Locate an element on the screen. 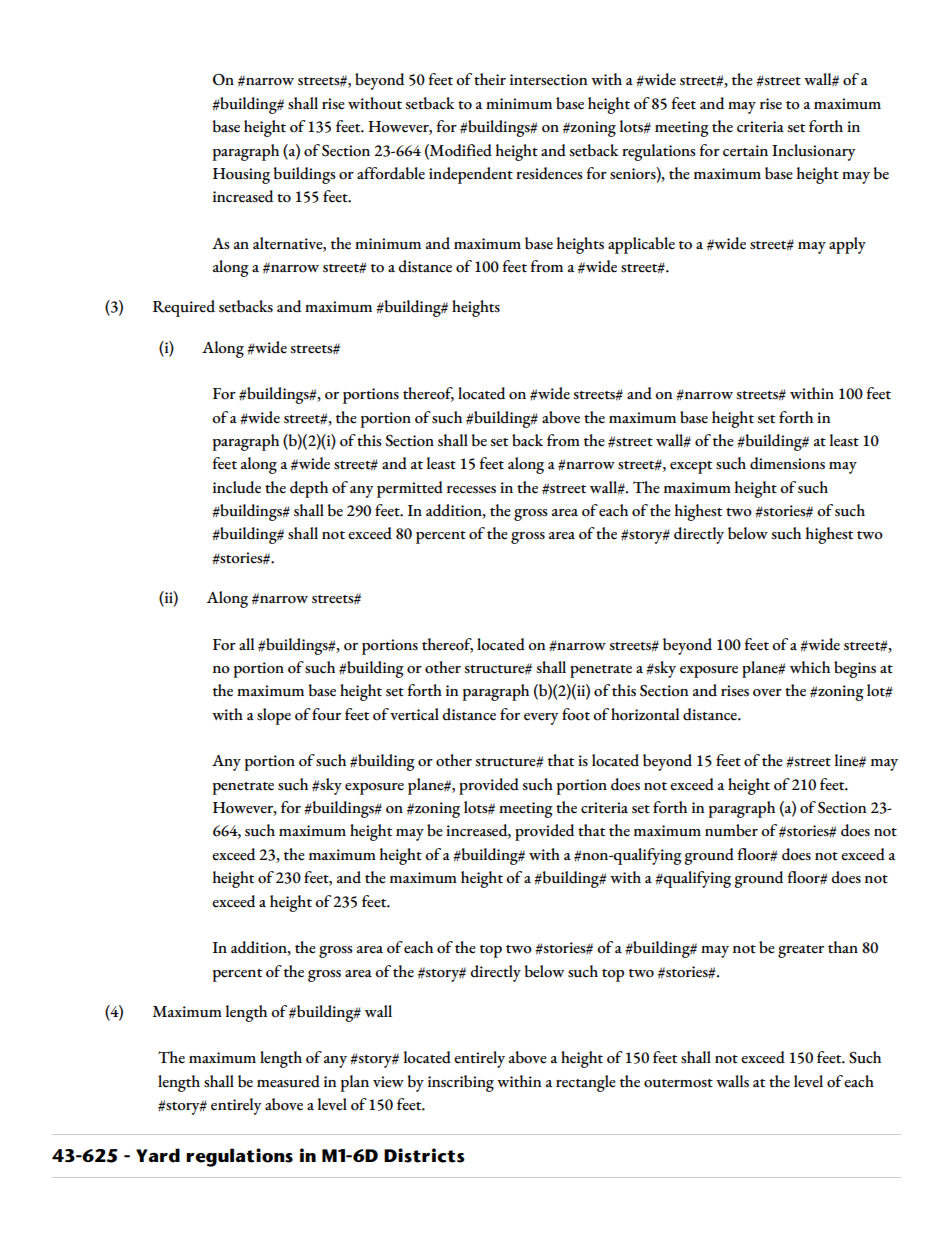 The width and height of the screenshot is (952, 1233). their is located at coordinates (490, 79).
